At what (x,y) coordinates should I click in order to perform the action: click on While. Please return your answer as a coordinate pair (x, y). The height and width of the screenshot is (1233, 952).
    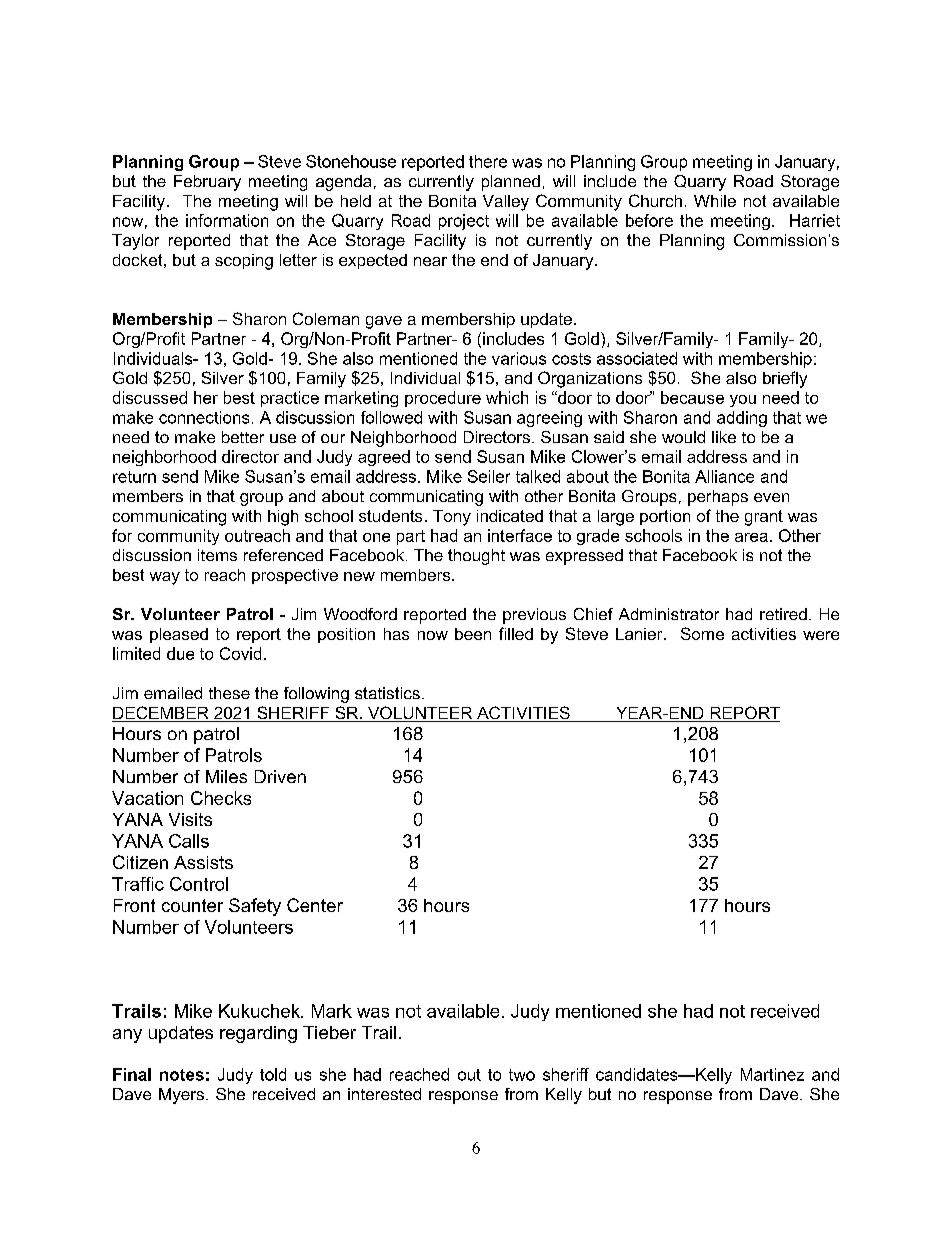
    Looking at the image, I should click on (715, 201).
